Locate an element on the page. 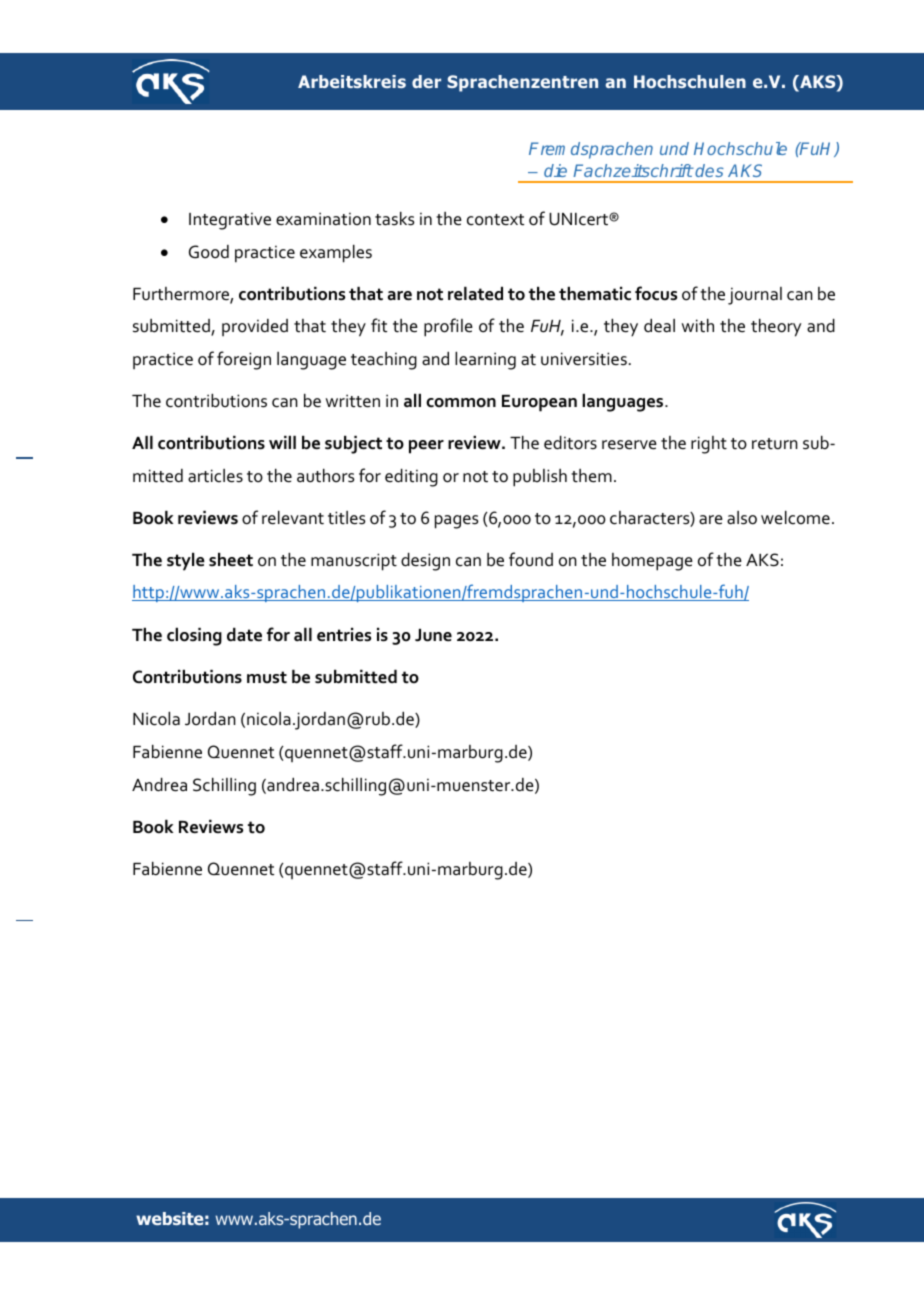  context is located at coordinates (495, 220).
